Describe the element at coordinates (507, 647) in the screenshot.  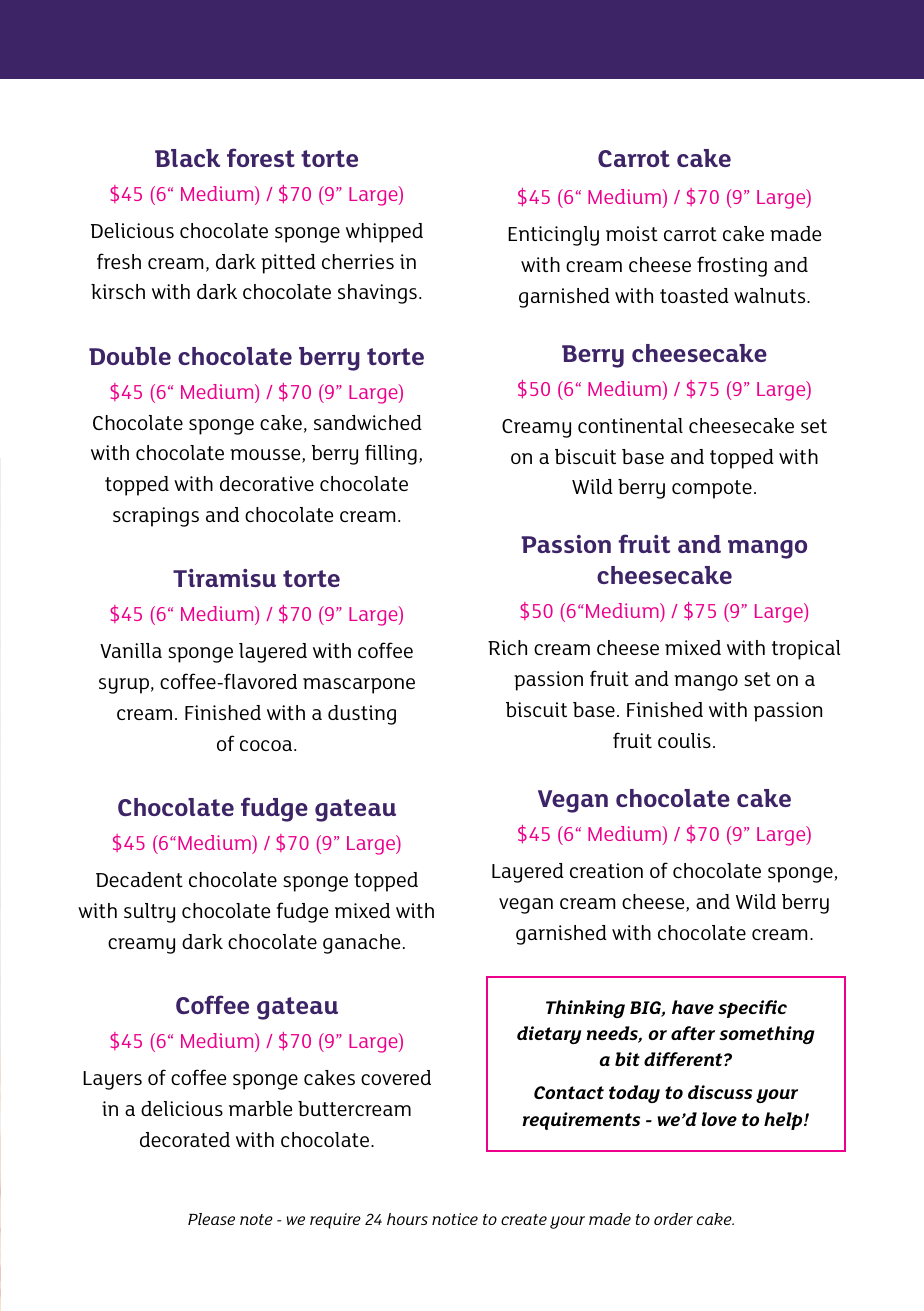
I see `Rich` at that location.
